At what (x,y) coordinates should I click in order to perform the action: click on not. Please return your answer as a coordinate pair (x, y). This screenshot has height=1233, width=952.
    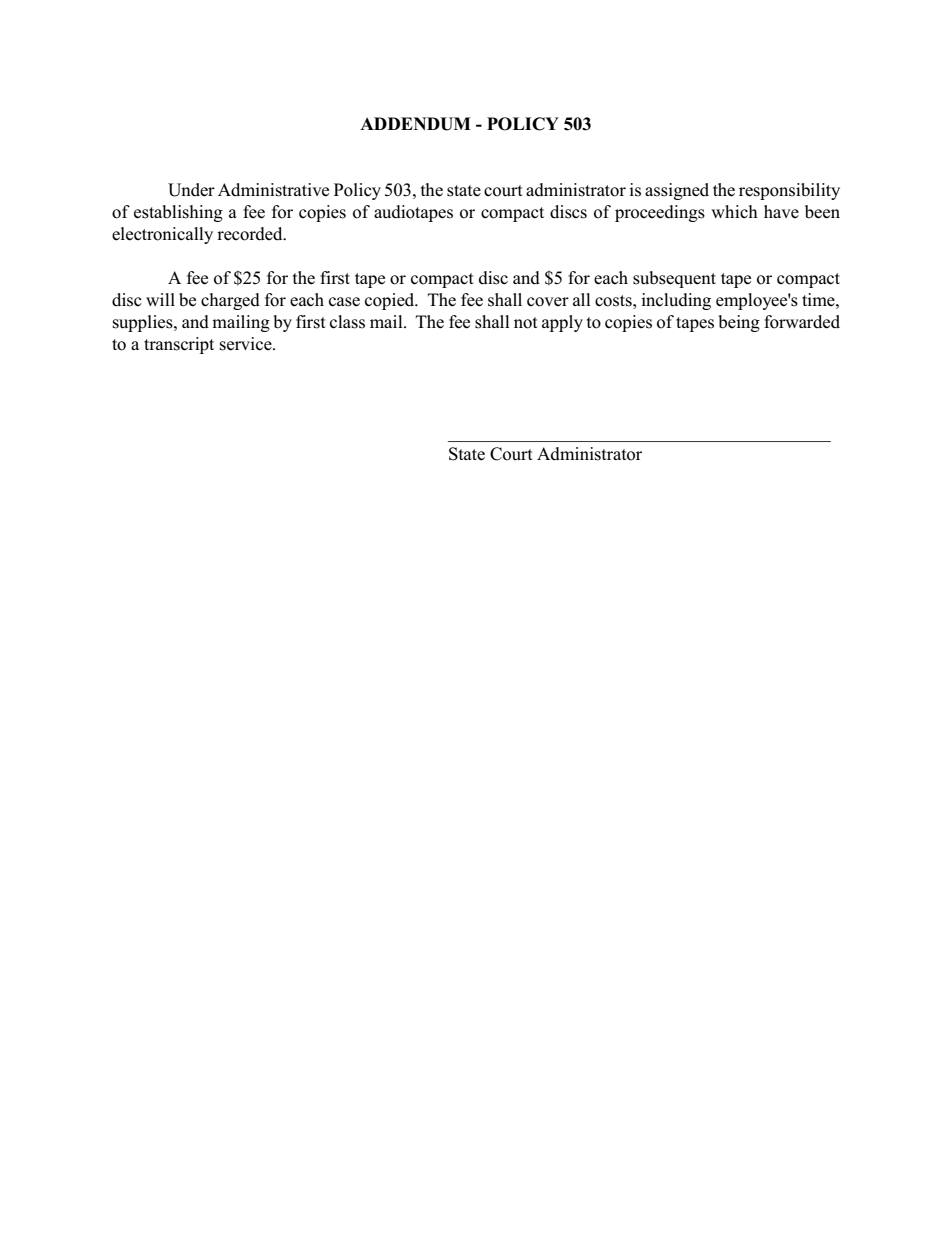
    Looking at the image, I should click on (526, 323).
